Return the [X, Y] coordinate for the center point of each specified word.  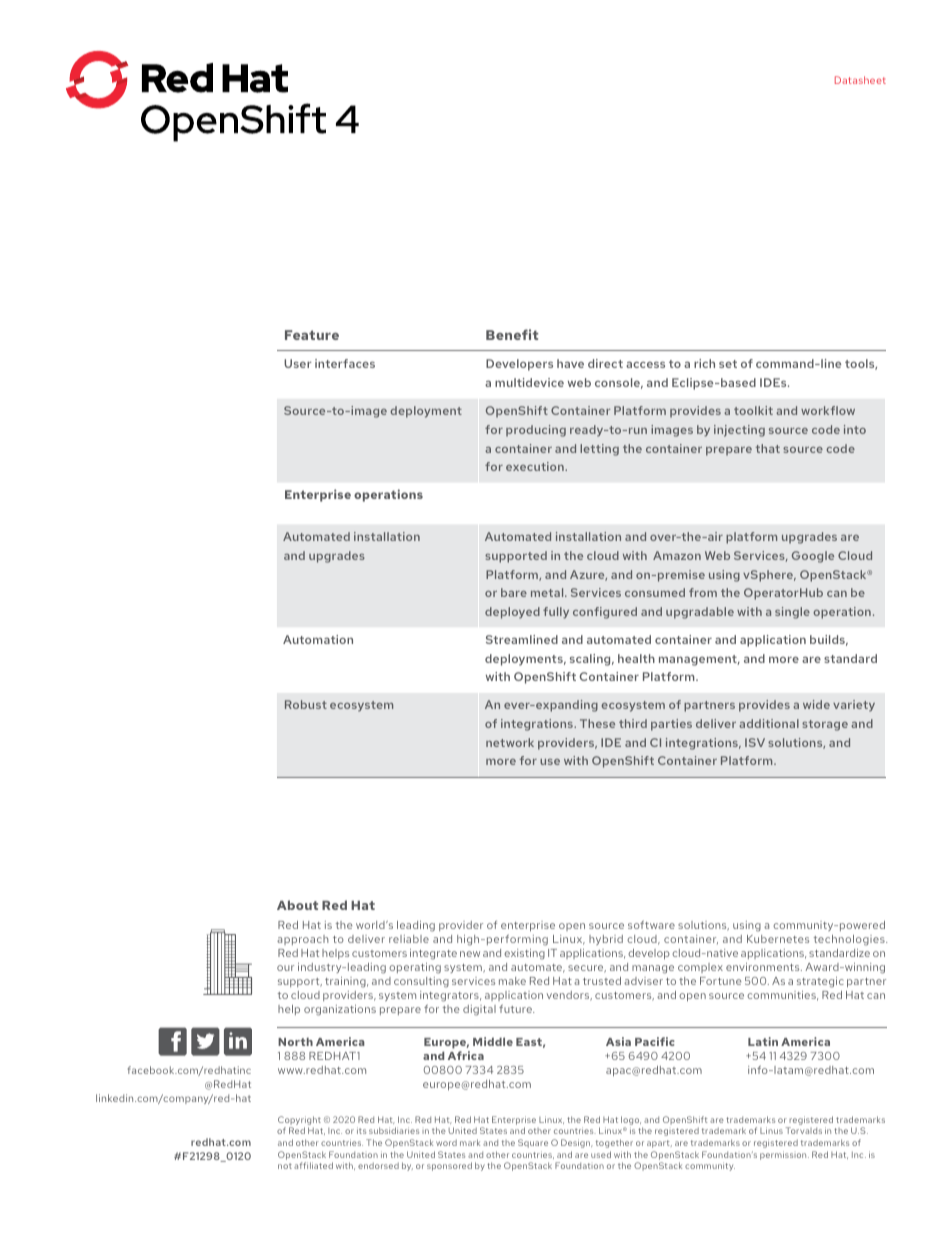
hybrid [606, 940]
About [297, 905]
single [792, 613]
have [570, 363]
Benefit [512, 334]
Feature [312, 335]
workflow [828, 410]
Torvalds [804, 1130]
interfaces [345, 363]
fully [556, 613]
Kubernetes [778, 939]
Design [577, 1143]
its [361, 1130]
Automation [318, 639]
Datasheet [860, 80]
